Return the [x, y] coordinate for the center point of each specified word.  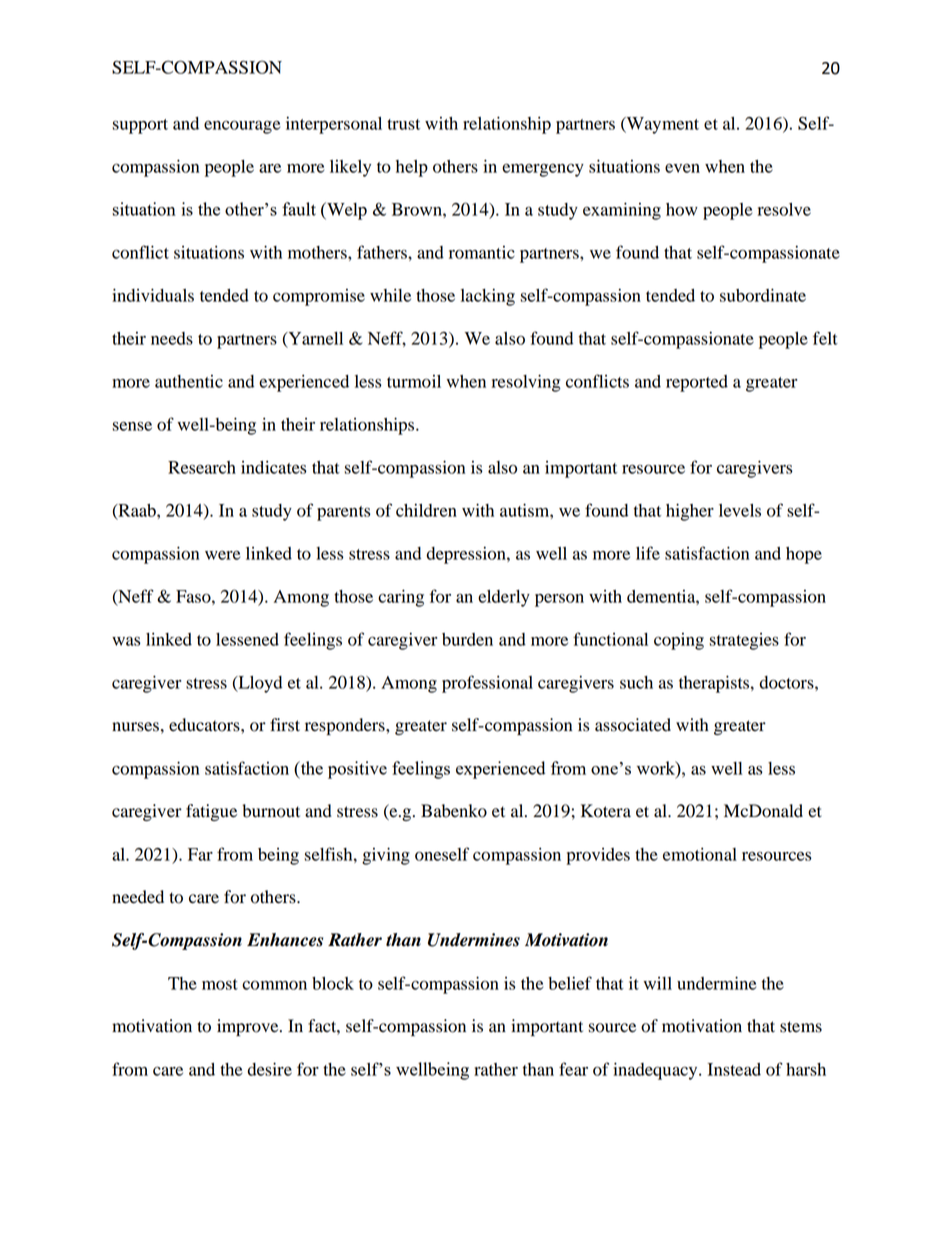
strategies [744, 641]
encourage [242, 127]
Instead [734, 1069]
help [412, 168]
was [126, 641]
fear [573, 1069]
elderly [504, 598]
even [682, 168]
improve [249, 1027]
